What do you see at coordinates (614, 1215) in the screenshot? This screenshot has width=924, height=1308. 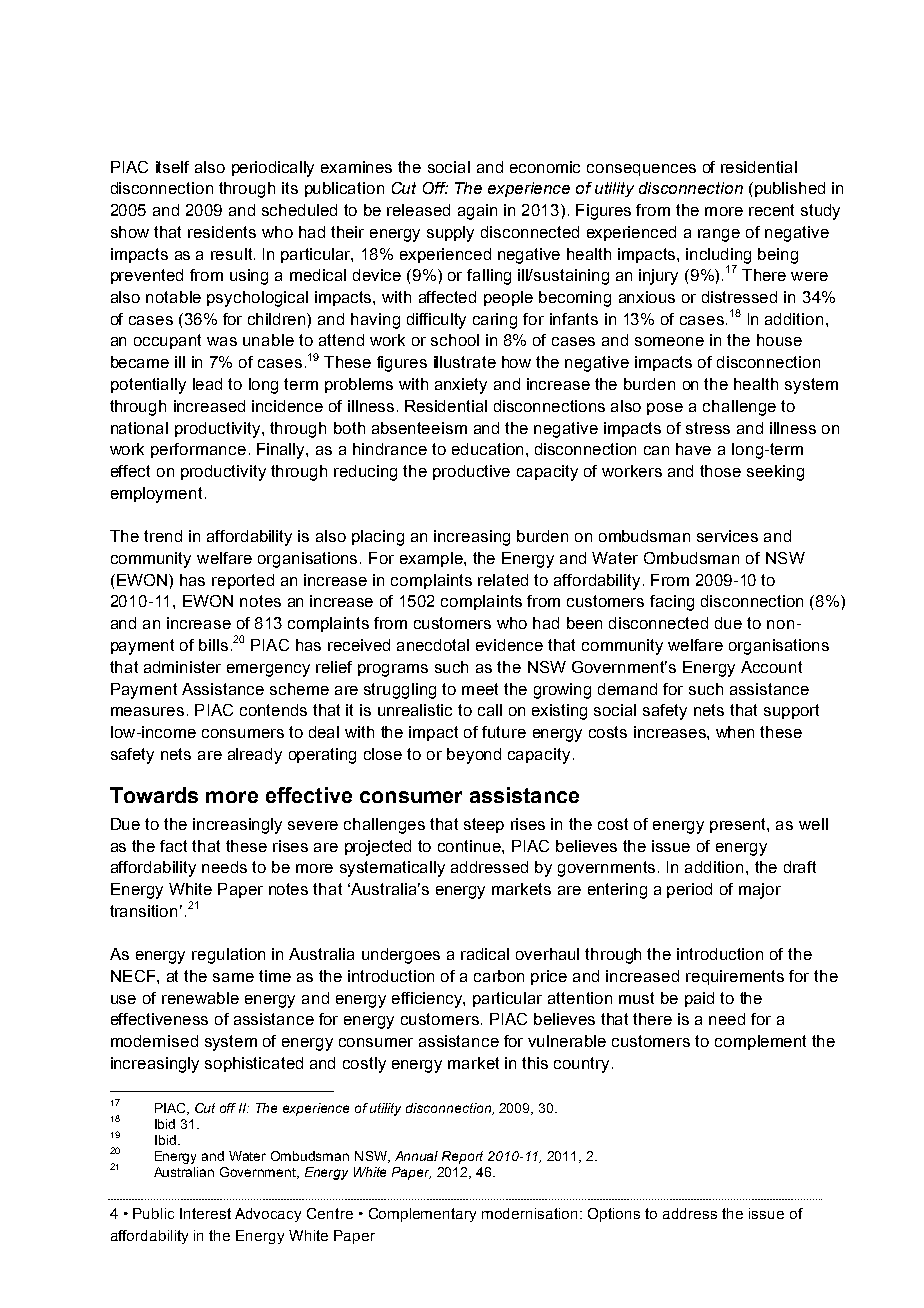 I see `Options` at bounding box center [614, 1215].
